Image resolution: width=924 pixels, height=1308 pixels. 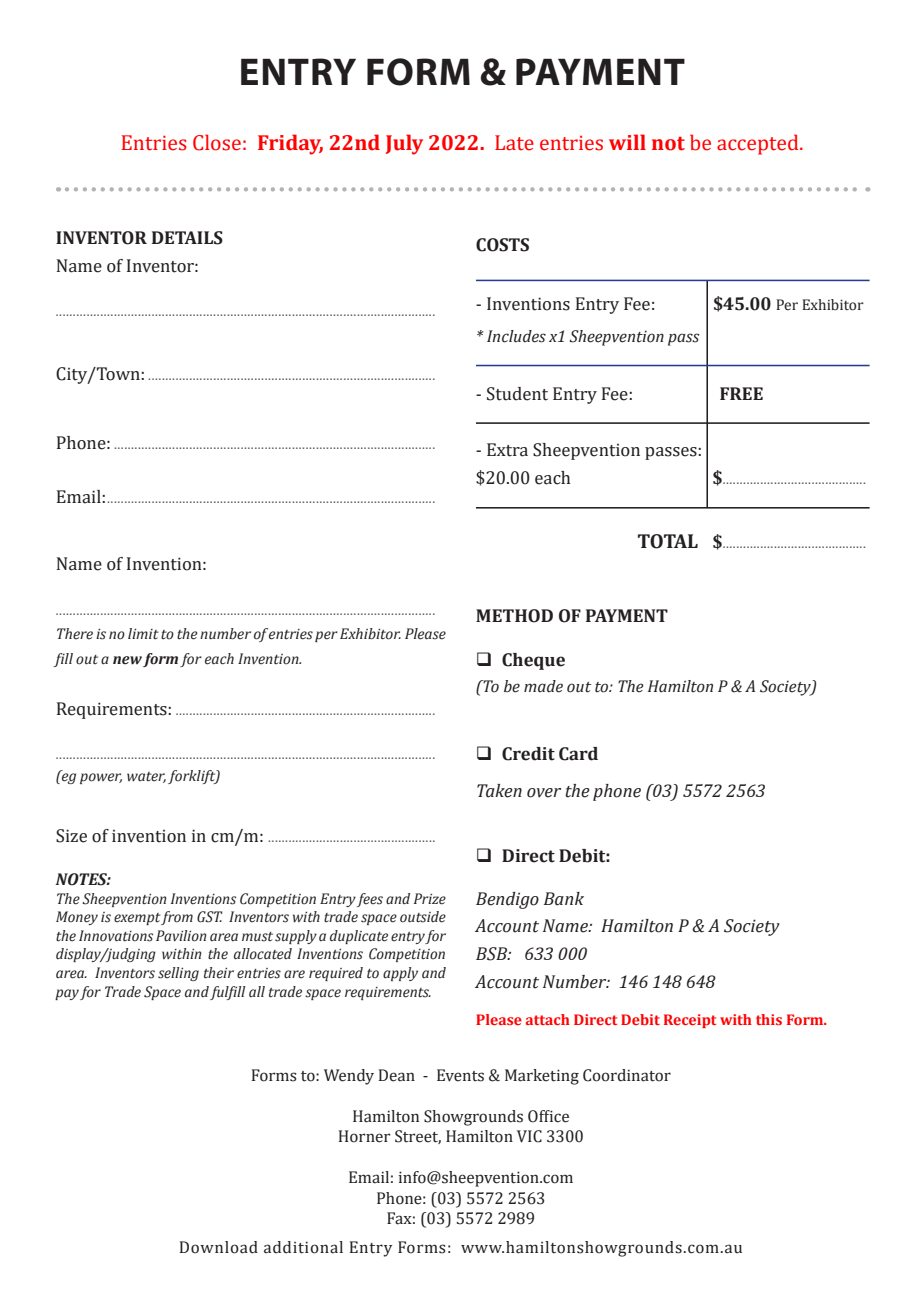 What do you see at coordinates (400, 974) in the screenshot?
I see `apply` at bounding box center [400, 974].
